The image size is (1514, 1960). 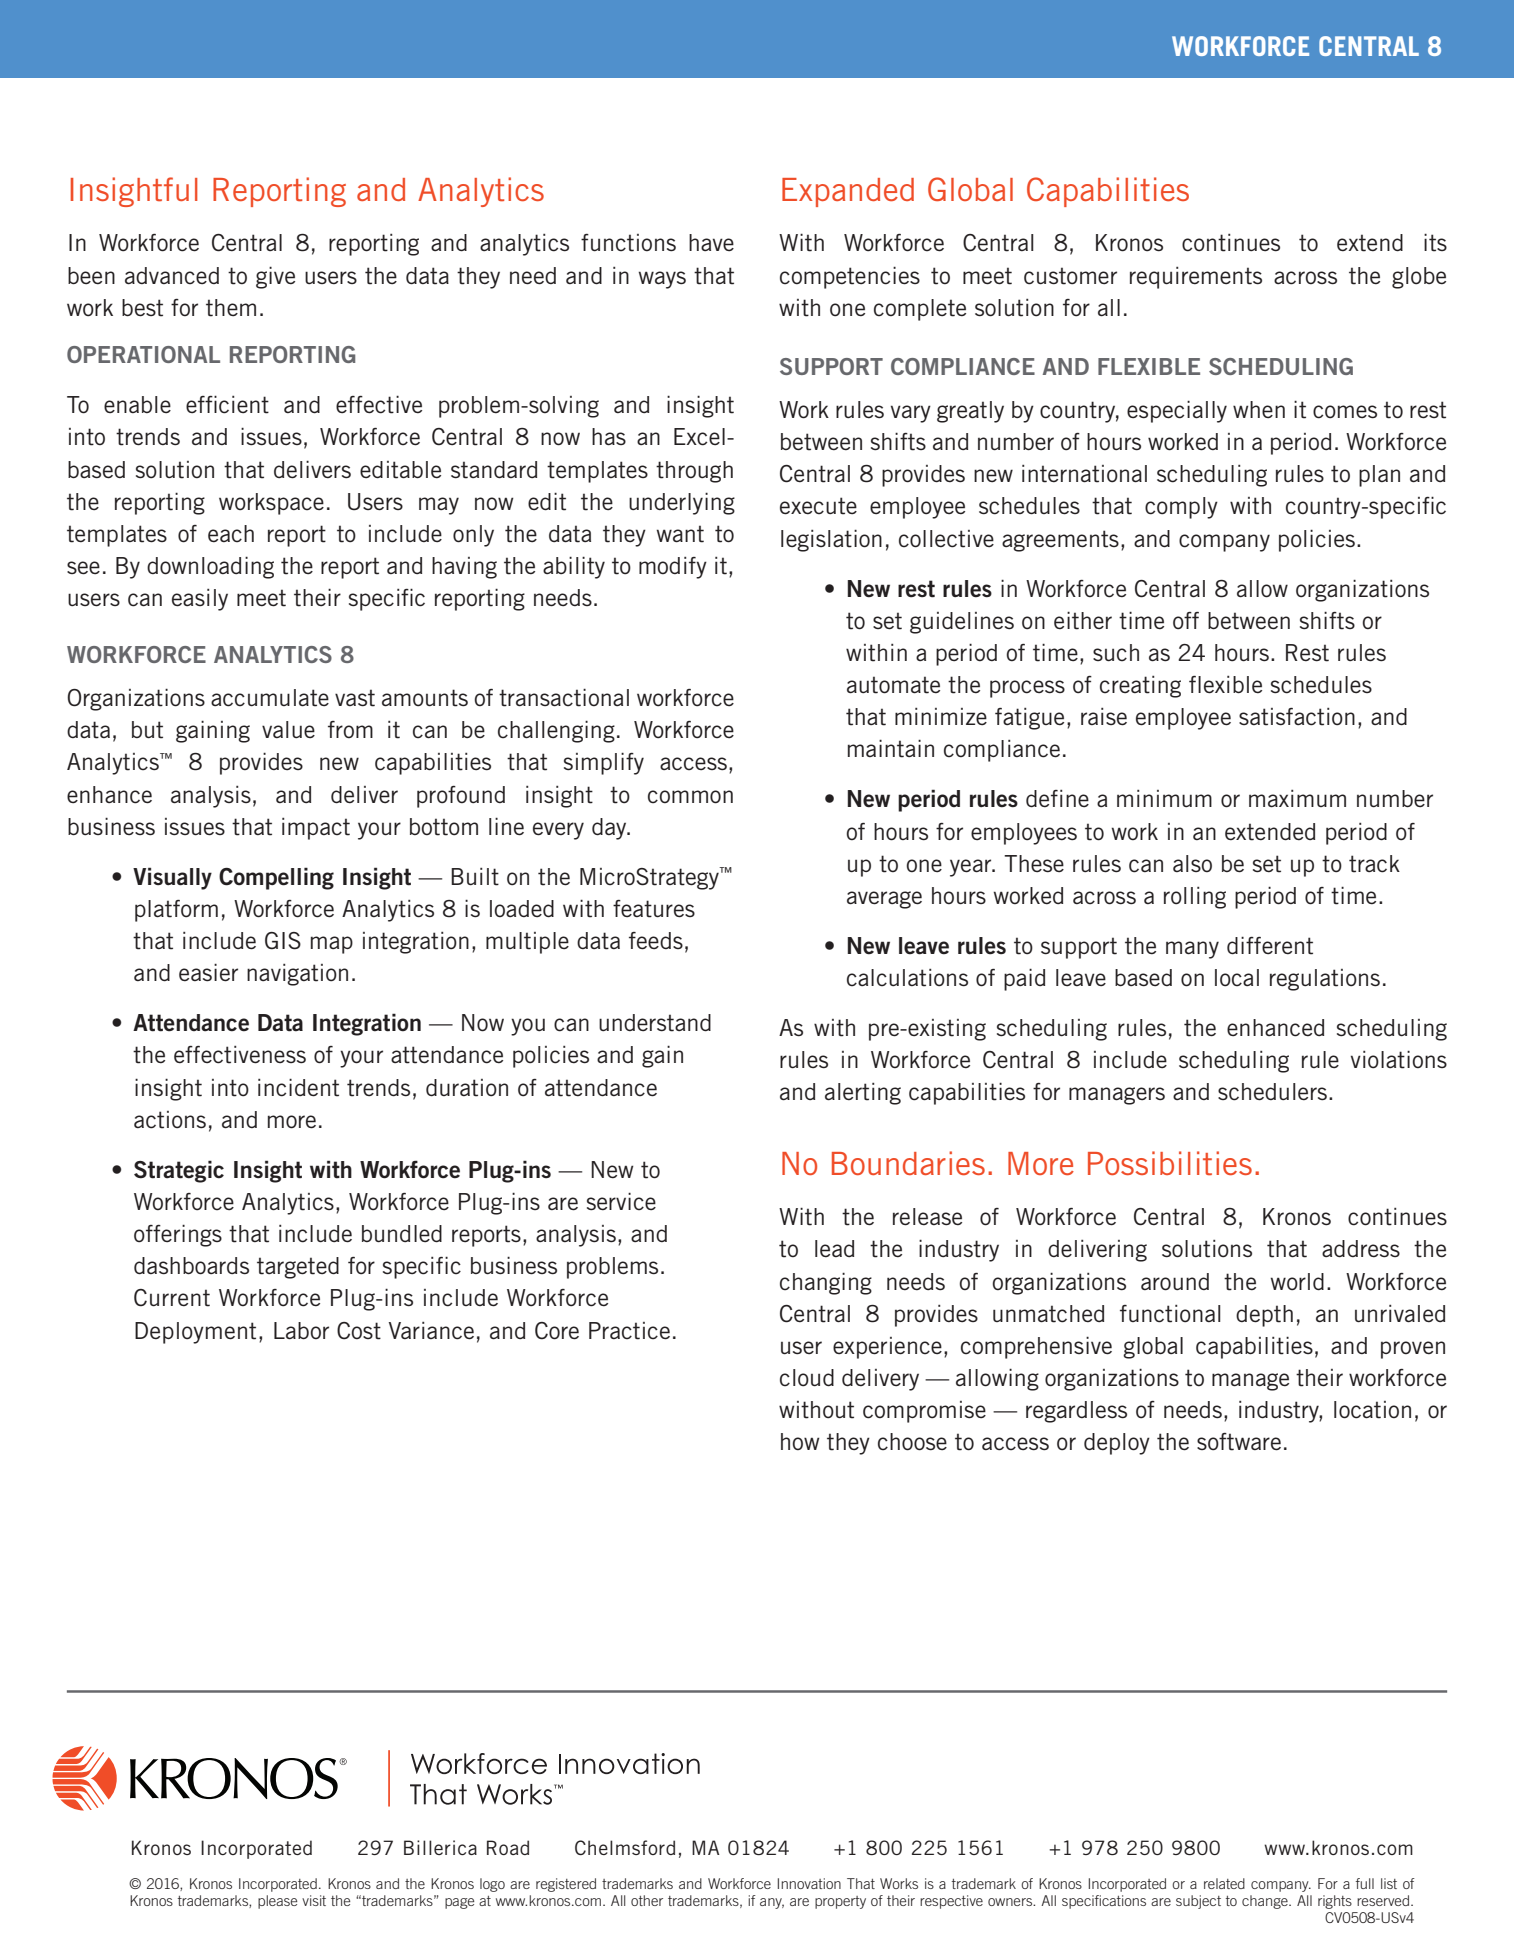 What do you see at coordinates (809, 1883) in the screenshot?
I see `Innovation` at bounding box center [809, 1883].
